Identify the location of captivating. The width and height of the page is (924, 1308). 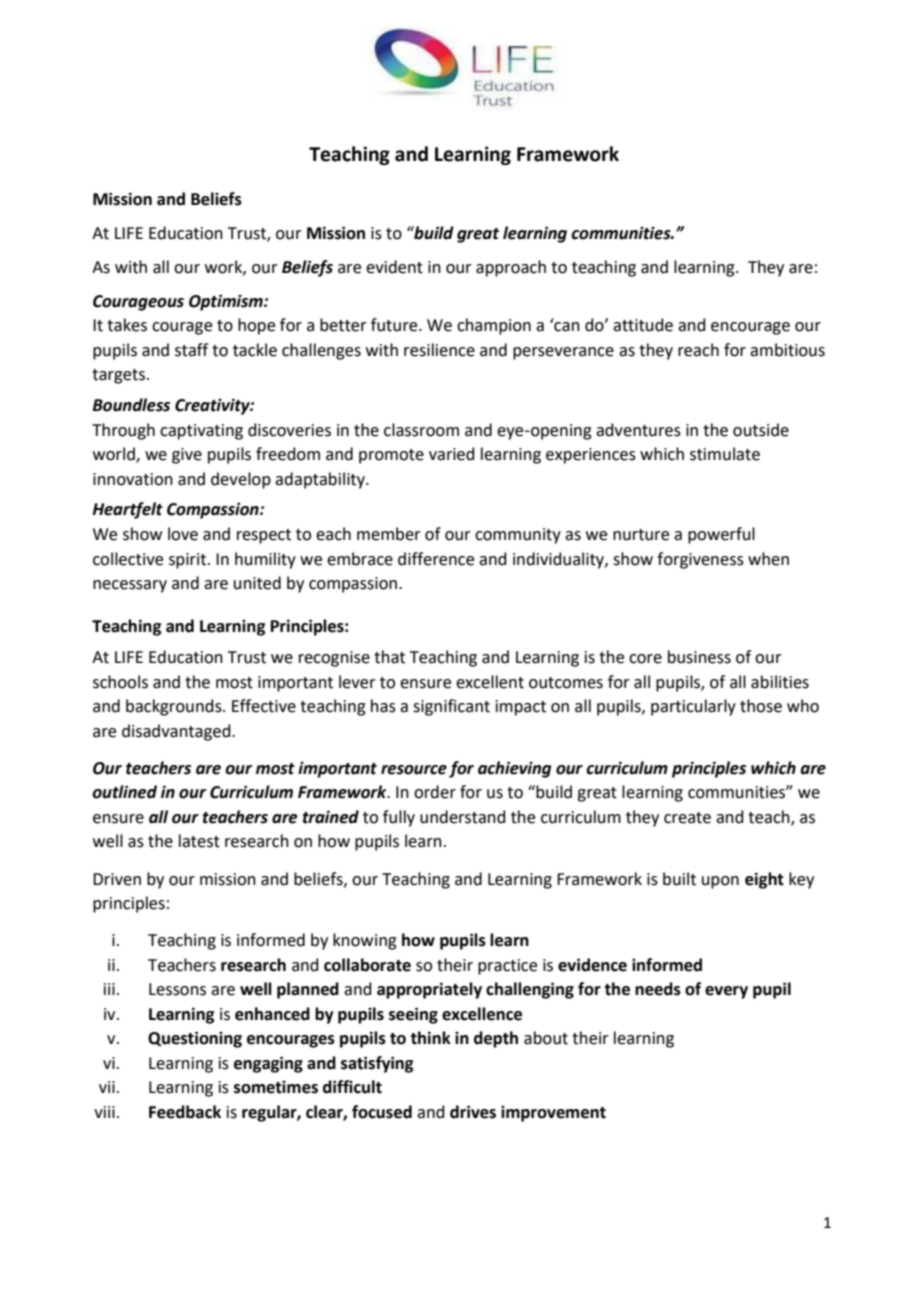
(201, 432).
